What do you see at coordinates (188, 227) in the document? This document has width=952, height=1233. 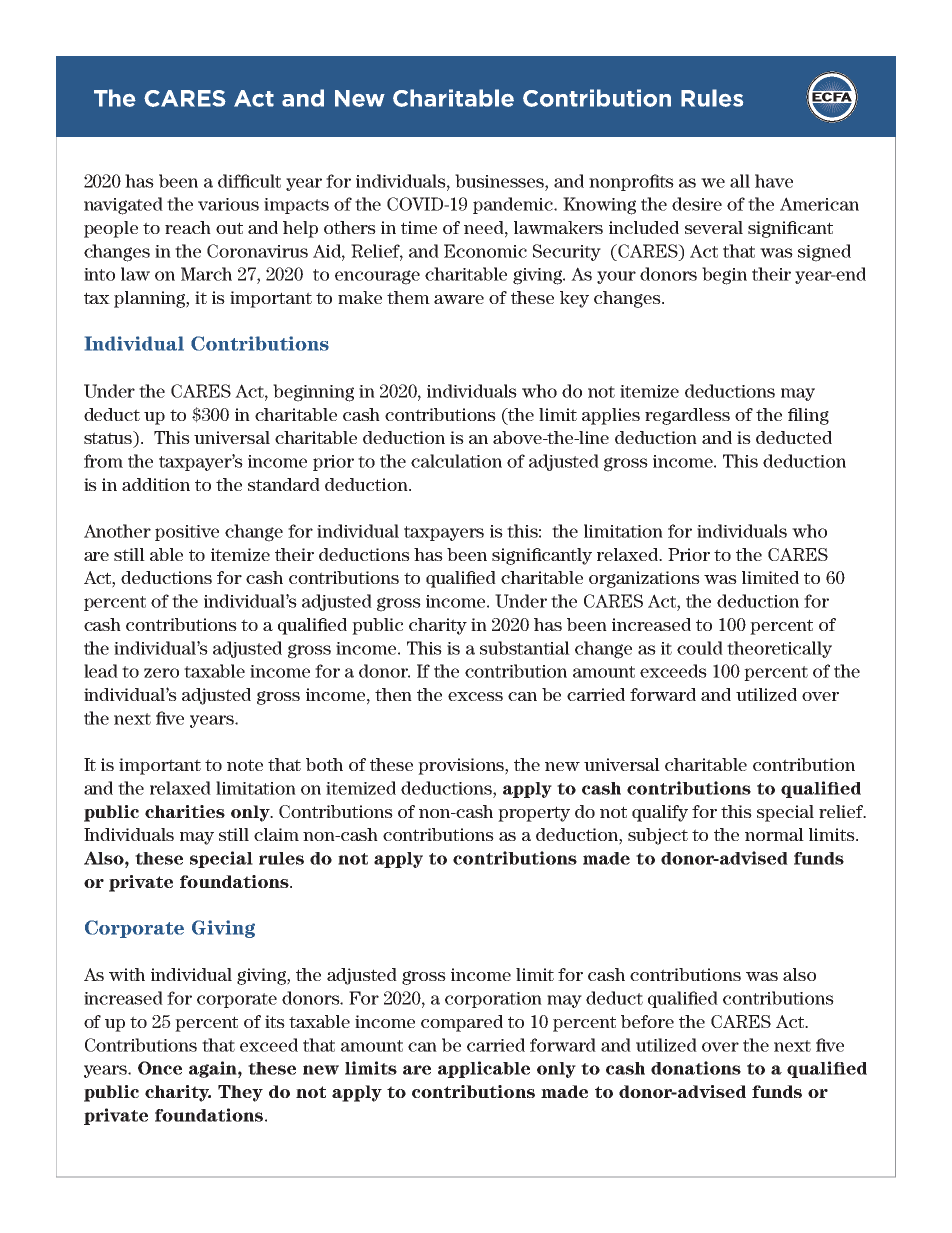 I see `reach` at bounding box center [188, 227].
